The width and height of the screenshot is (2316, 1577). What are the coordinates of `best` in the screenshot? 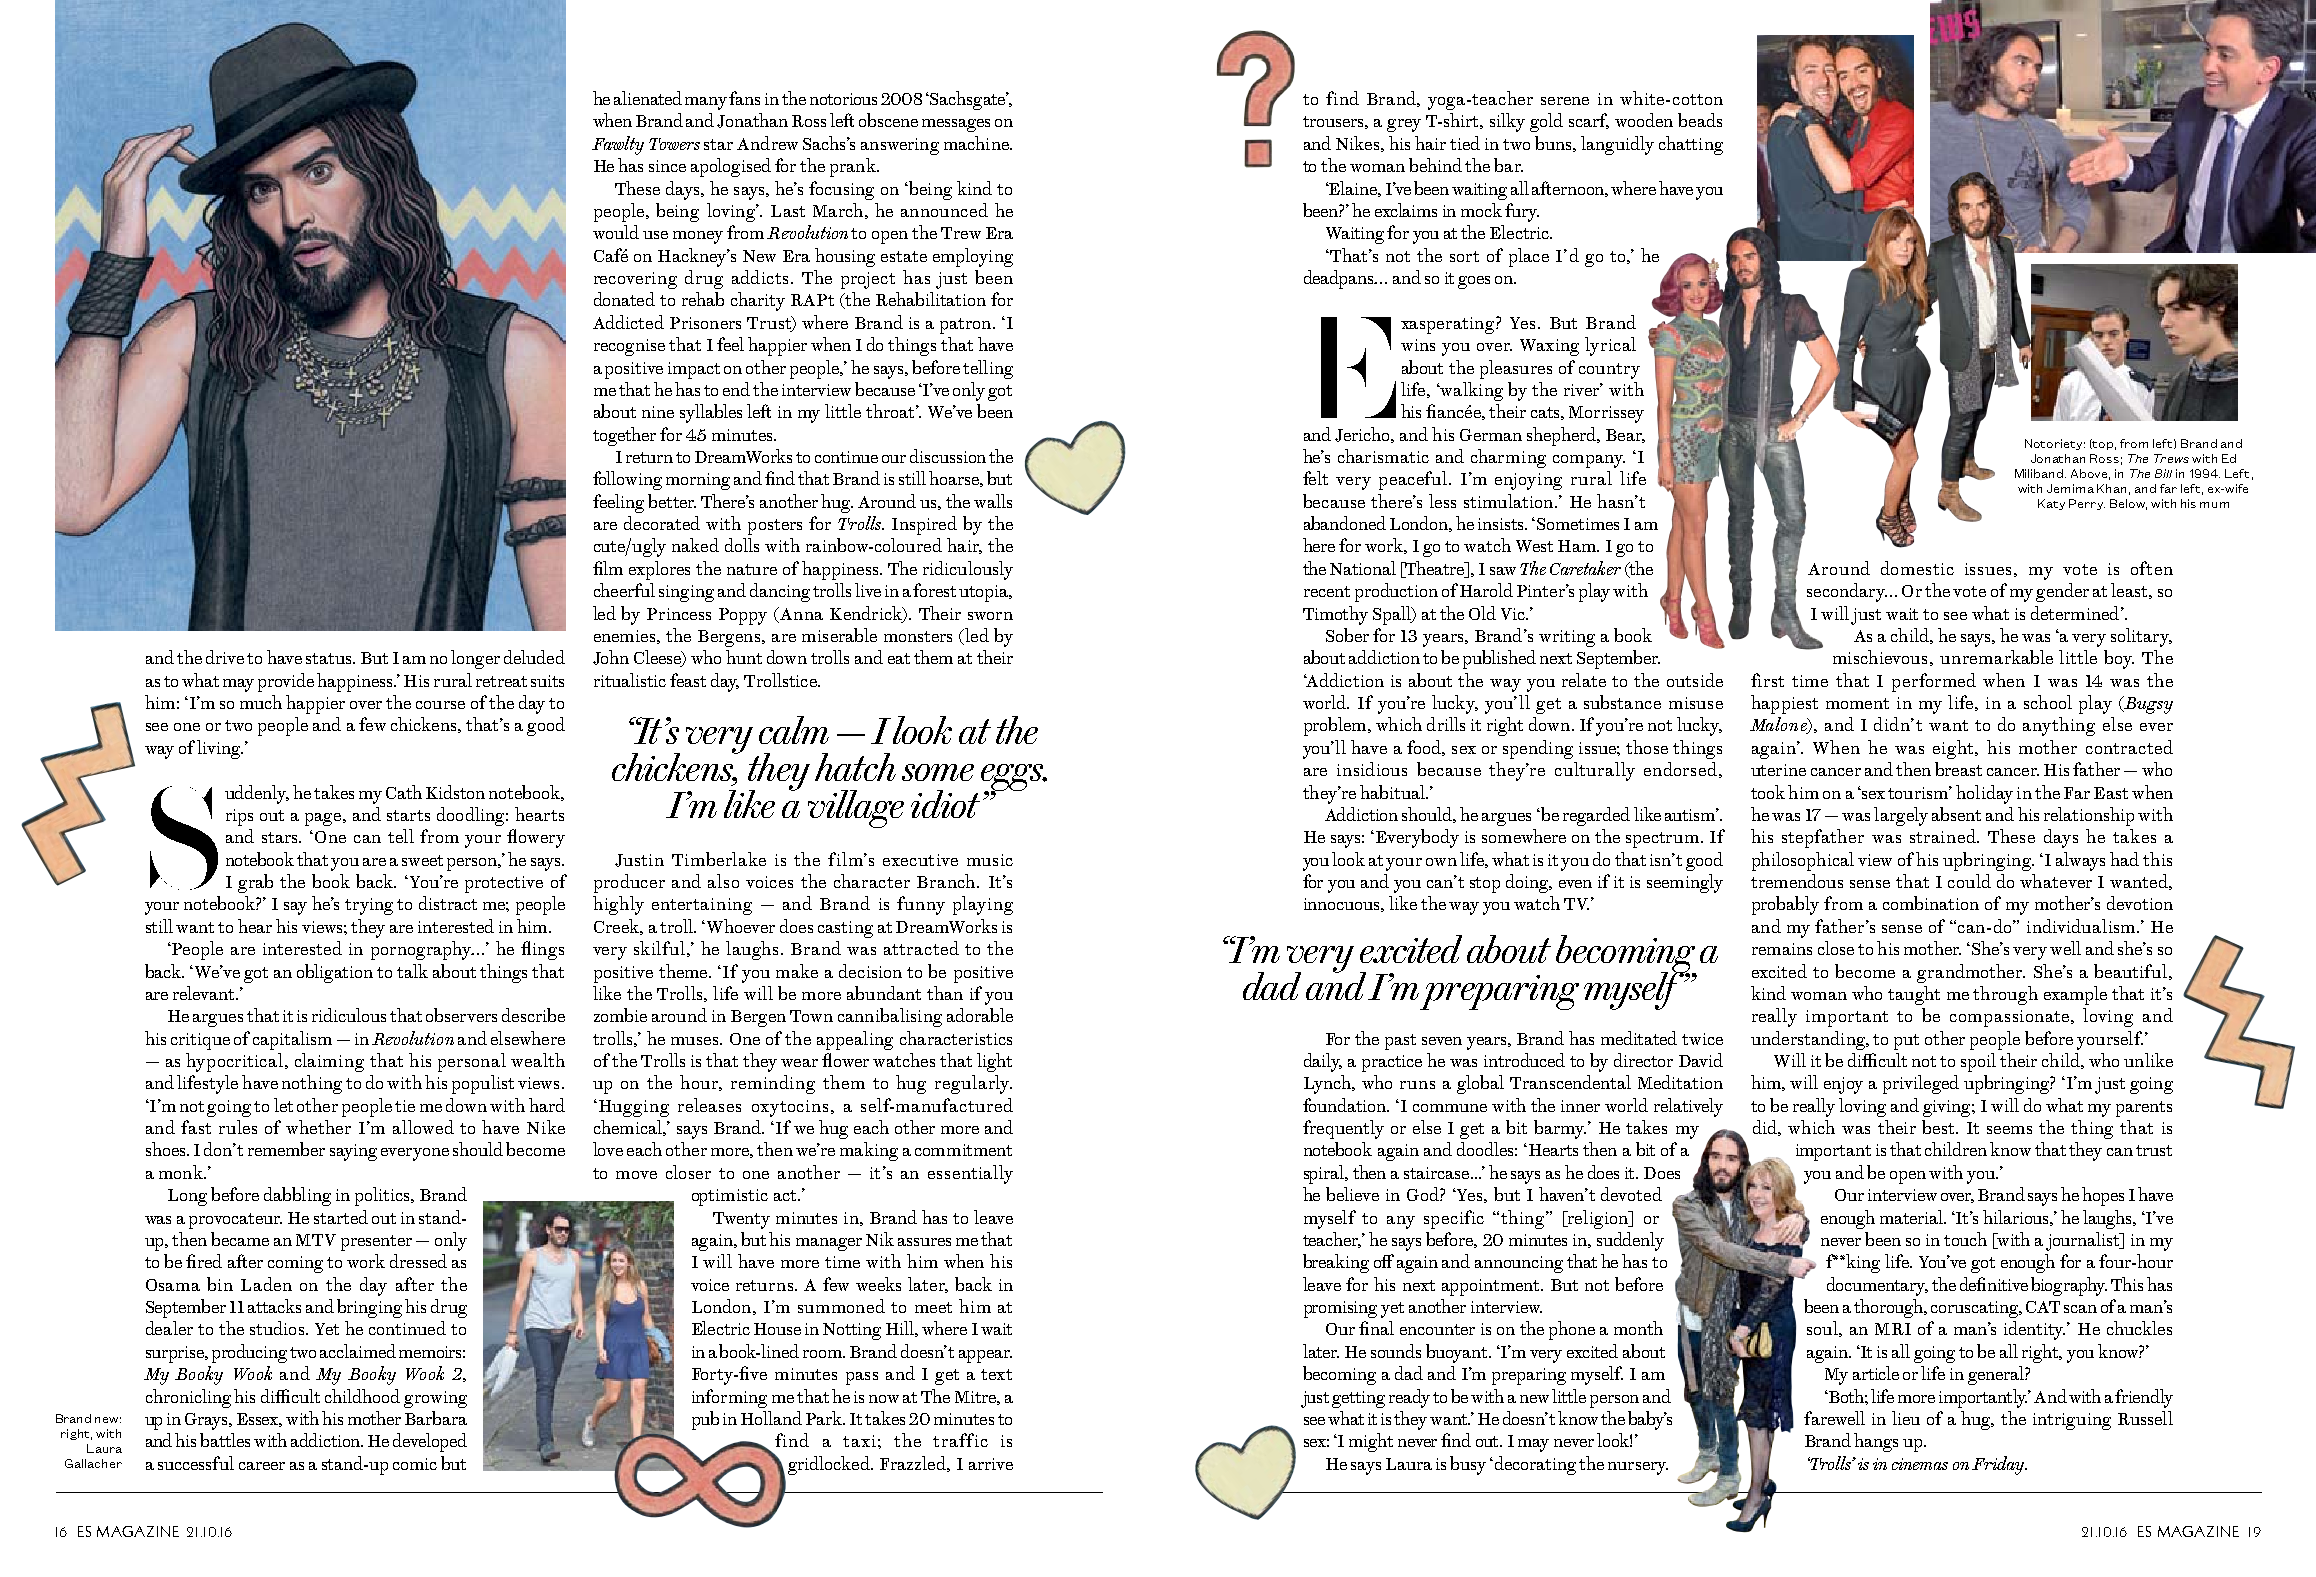 It's located at (1939, 1127).
